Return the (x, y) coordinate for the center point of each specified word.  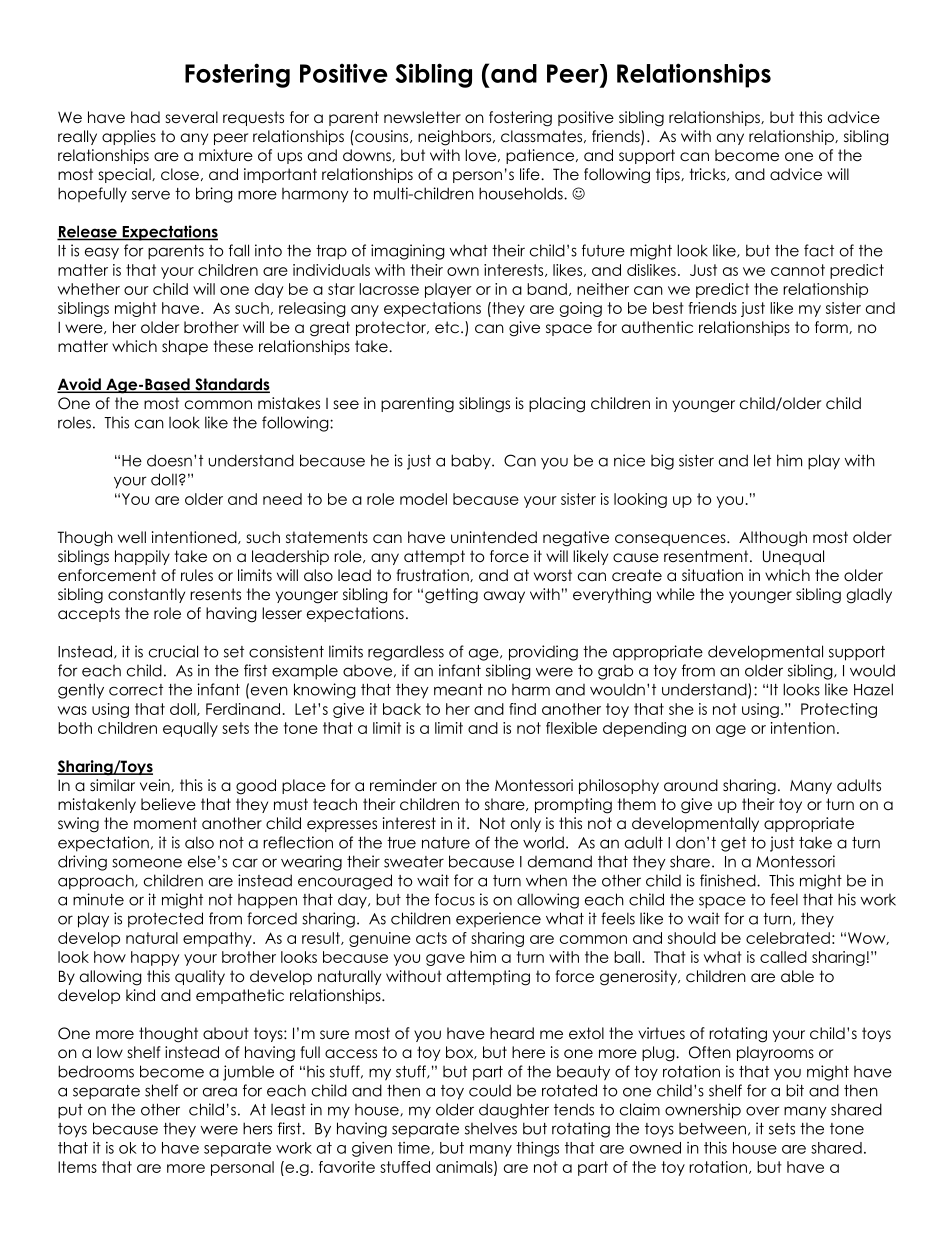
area (220, 1092)
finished (729, 880)
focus (455, 899)
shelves (491, 1128)
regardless (406, 653)
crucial (173, 651)
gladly (869, 596)
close (180, 174)
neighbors (454, 138)
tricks (709, 174)
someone (147, 863)
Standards (231, 385)
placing (557, 405)
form (832, 327)
